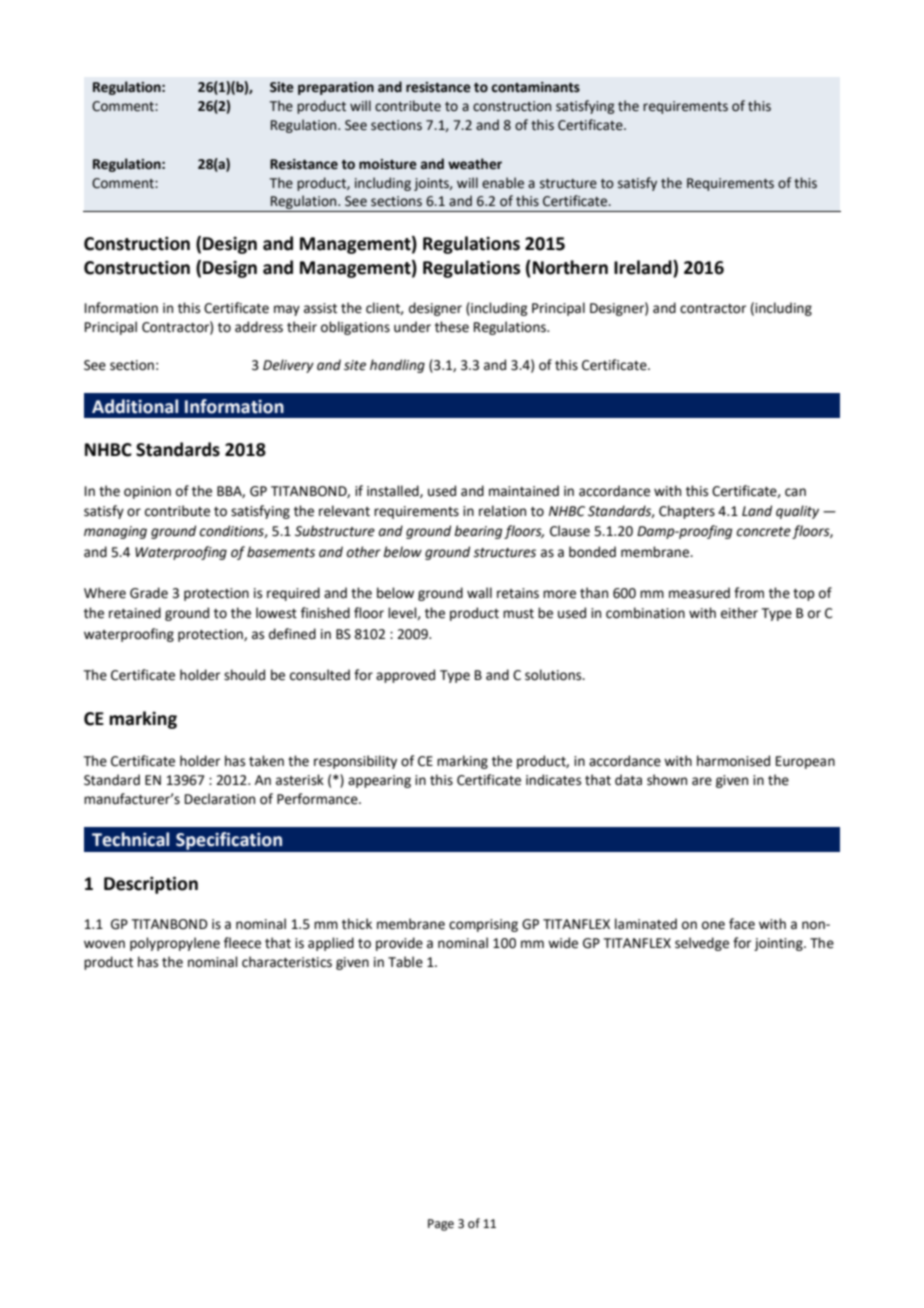 This document has height=1308, width=924. Describe the element at coordinates (452, 327) in the document. I see `these` at that location.
